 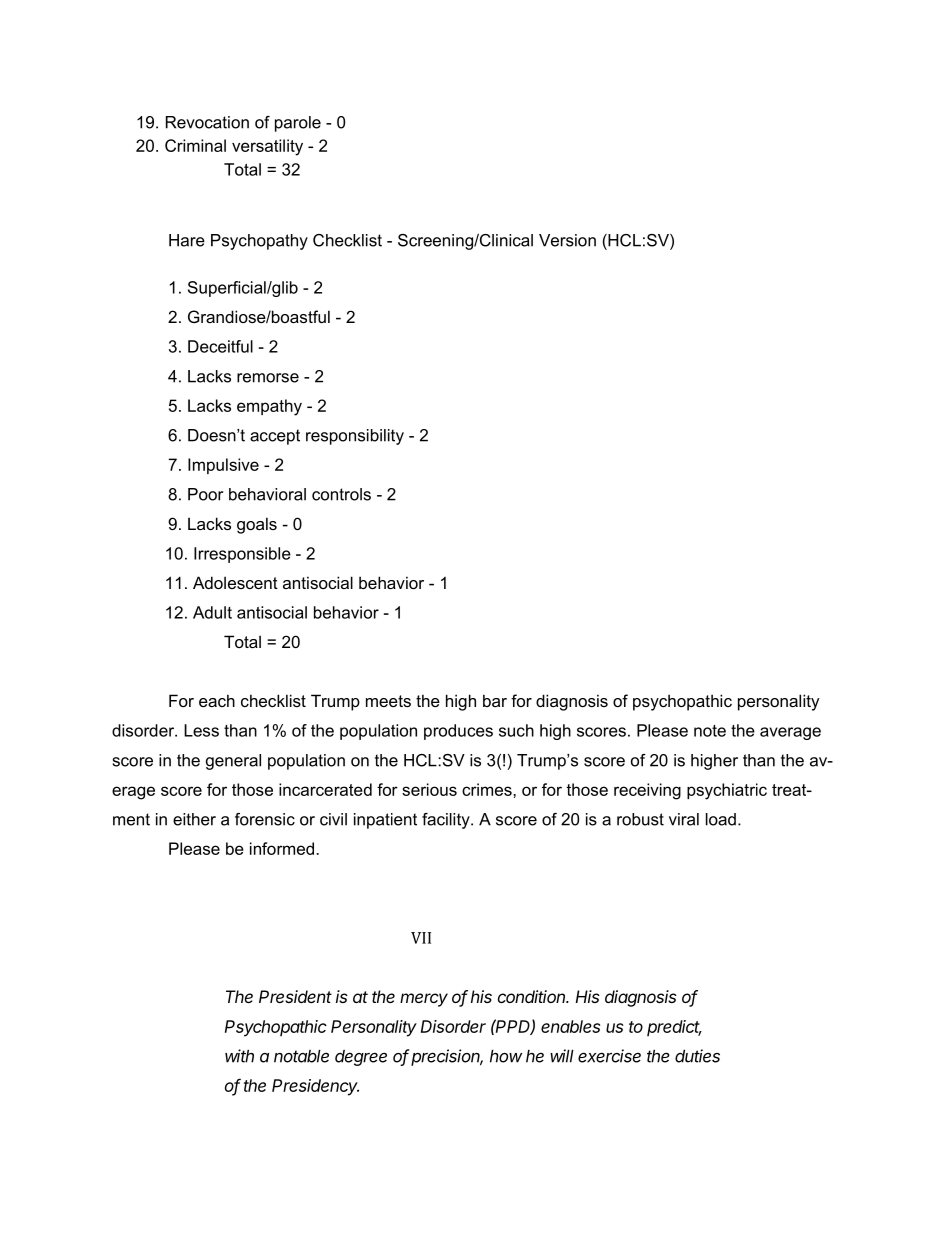 I want to click on bar, so click(x=495, y=700).
